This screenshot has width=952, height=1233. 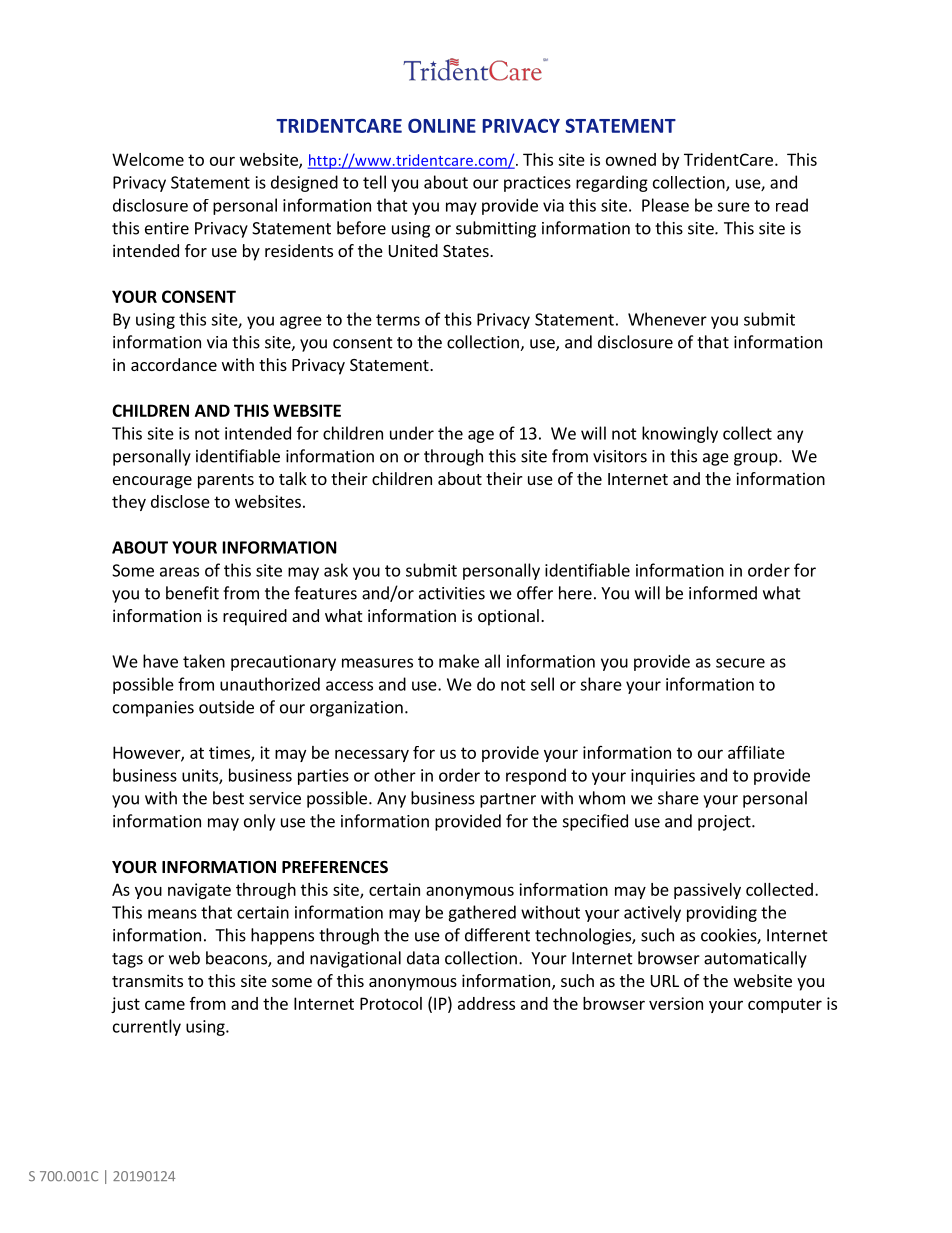 I want to click on came, so click(x=165, y=1005).
